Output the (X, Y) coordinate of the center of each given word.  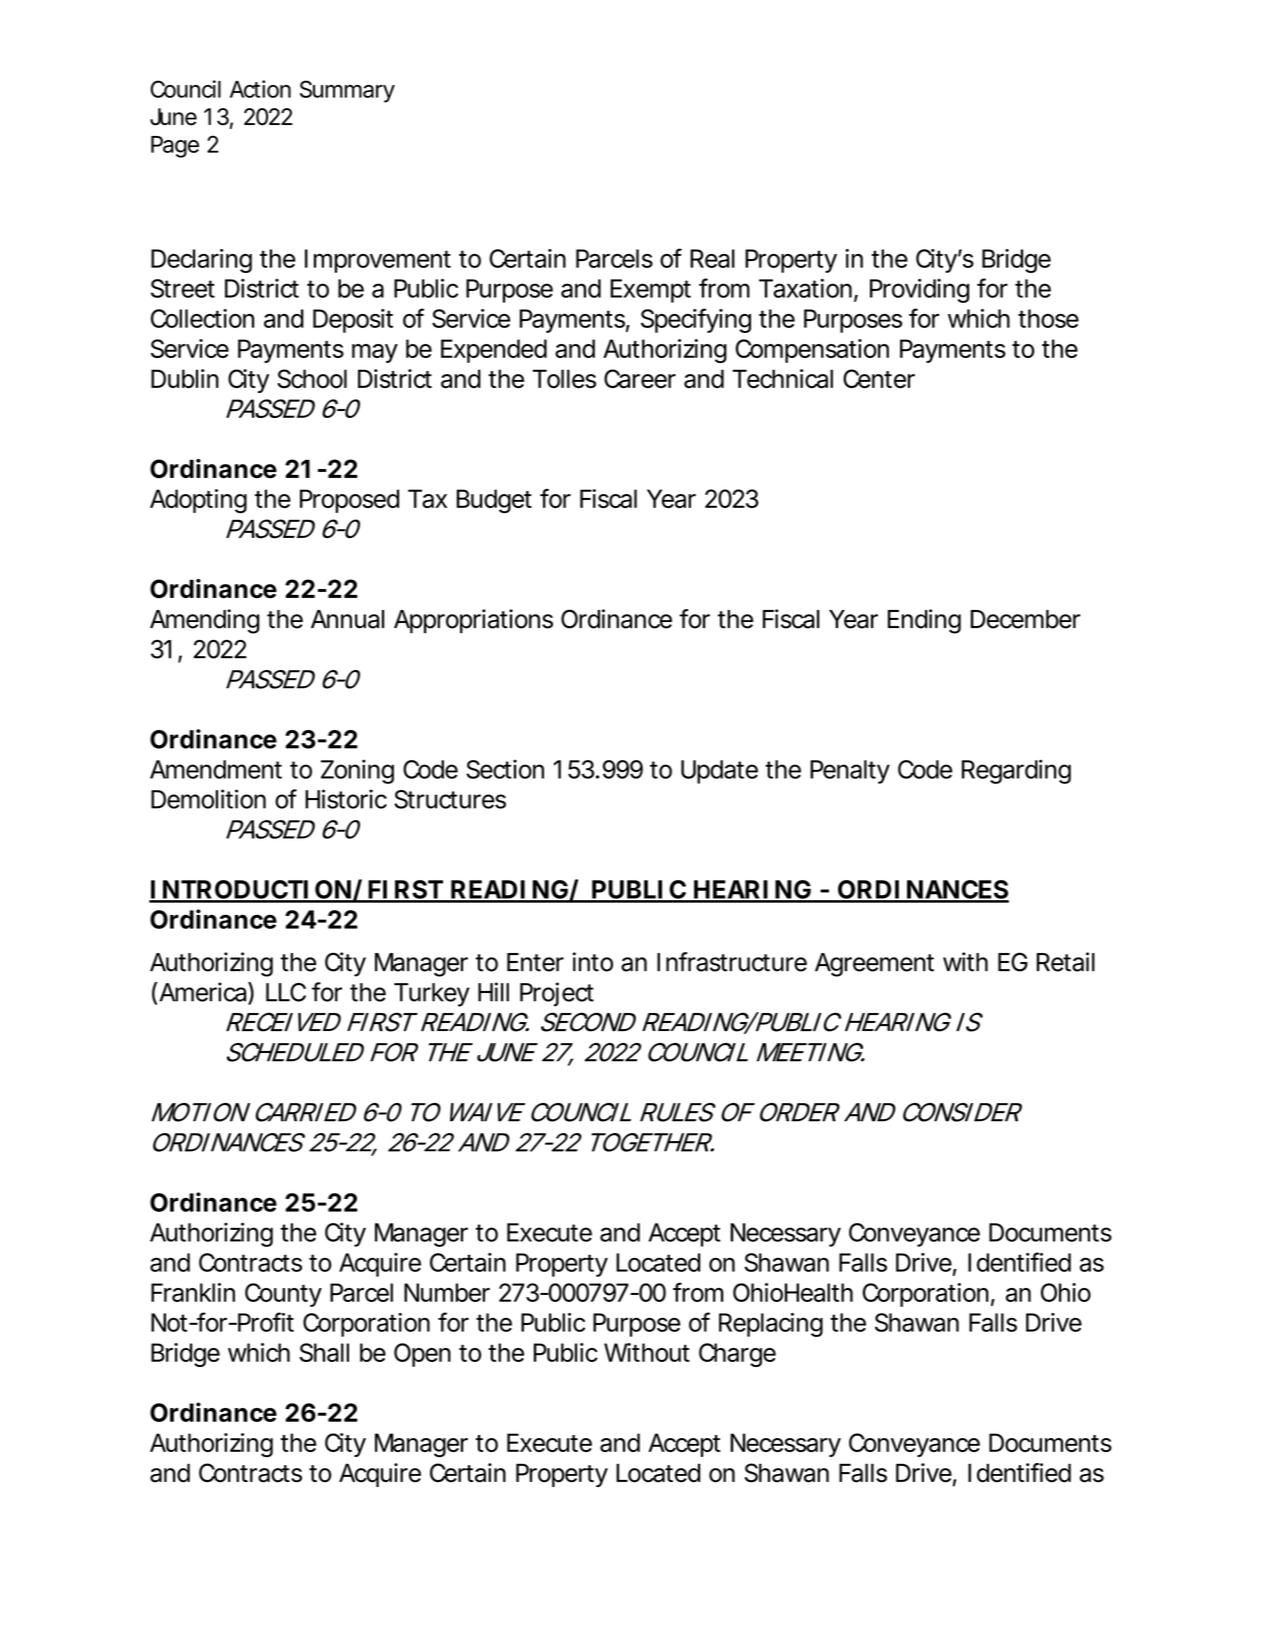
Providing (919, 291)
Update (719, 772)
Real (712, 258)
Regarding (1016, 771)
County (283, 1295)
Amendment (216, 769)
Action (260, 89)
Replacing (771, 1325)
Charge (737, 1355)
